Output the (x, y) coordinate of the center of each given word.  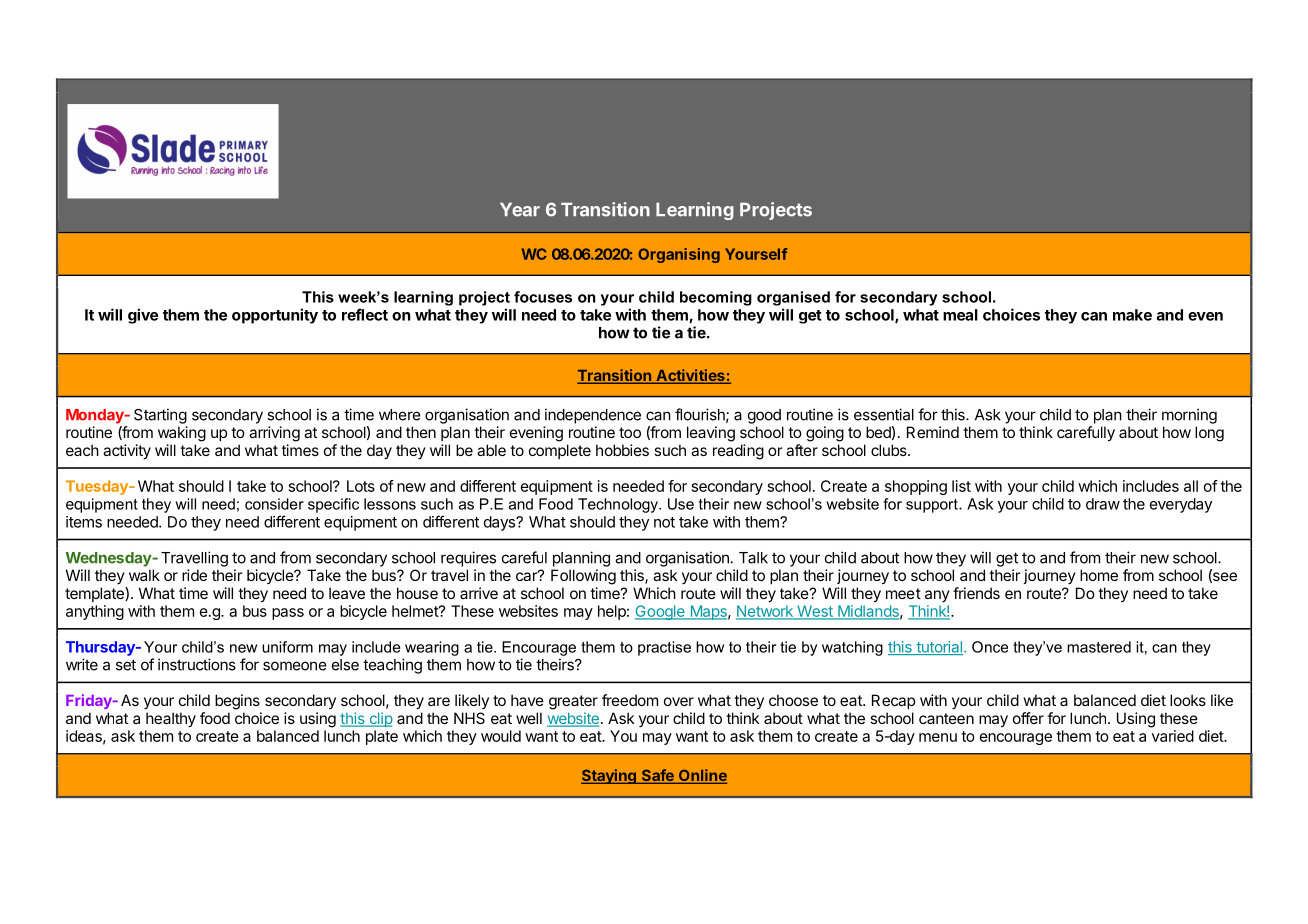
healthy (171, 719)
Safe (657, 776)
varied (1173, 736)
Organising (679, 255)
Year (520, 210)
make (1132, 315)
